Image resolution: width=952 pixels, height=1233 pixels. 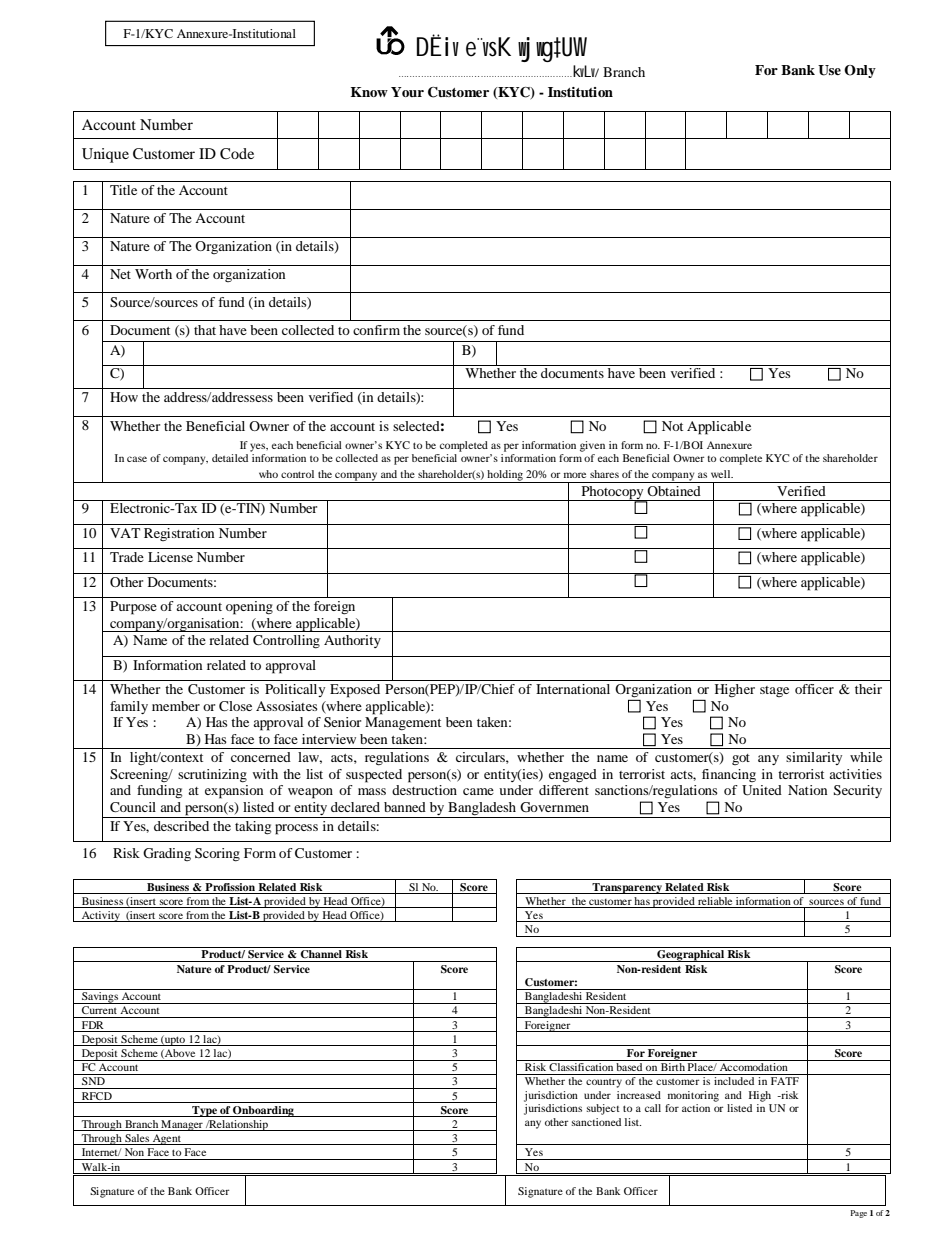 I want to click on stage, so click(x=774, y=691).
